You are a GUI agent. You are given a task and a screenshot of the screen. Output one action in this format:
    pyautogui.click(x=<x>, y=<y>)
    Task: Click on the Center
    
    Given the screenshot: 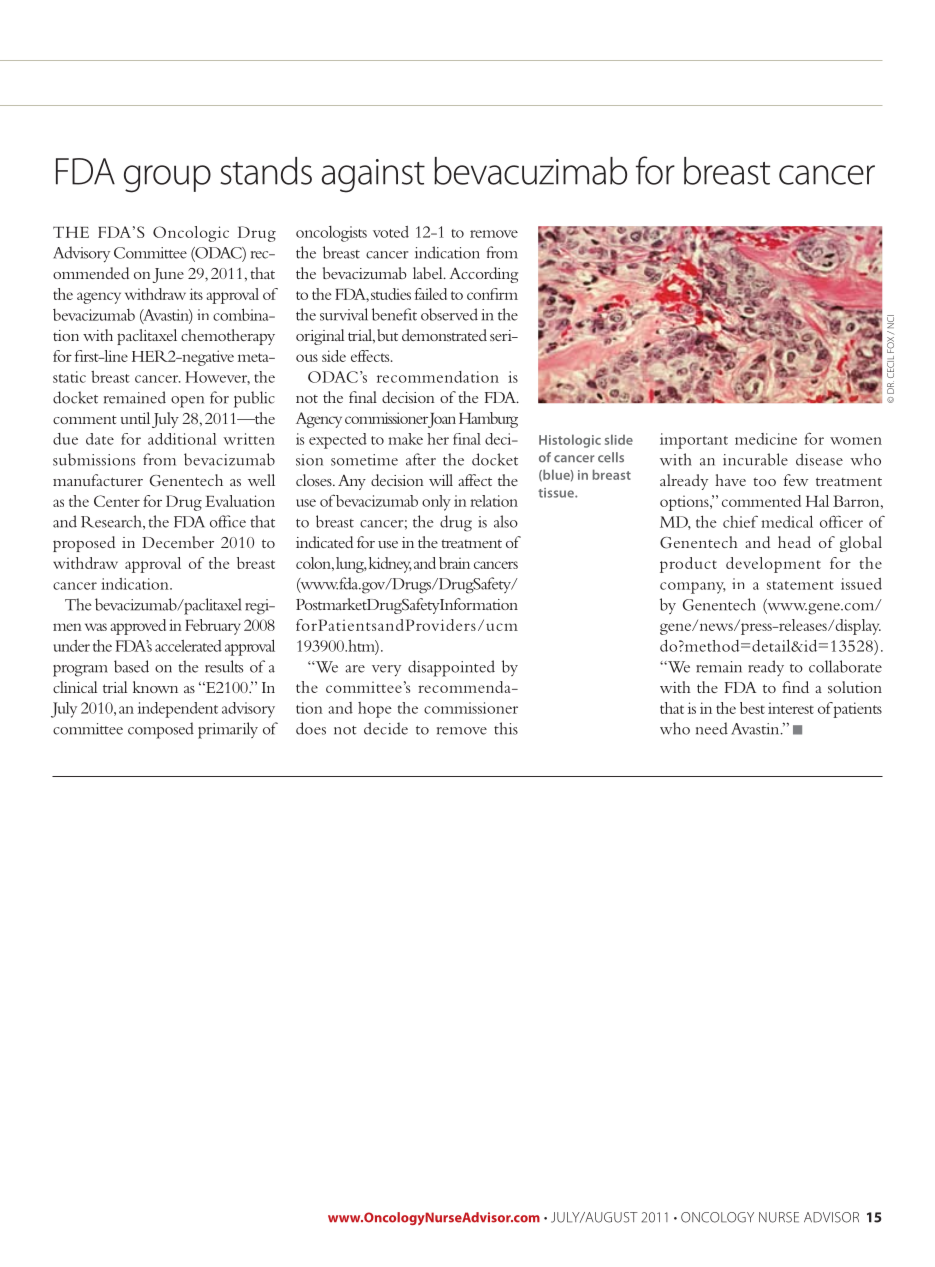 What is the action you would take?
    pyautogui.click(x=117, y=501)
